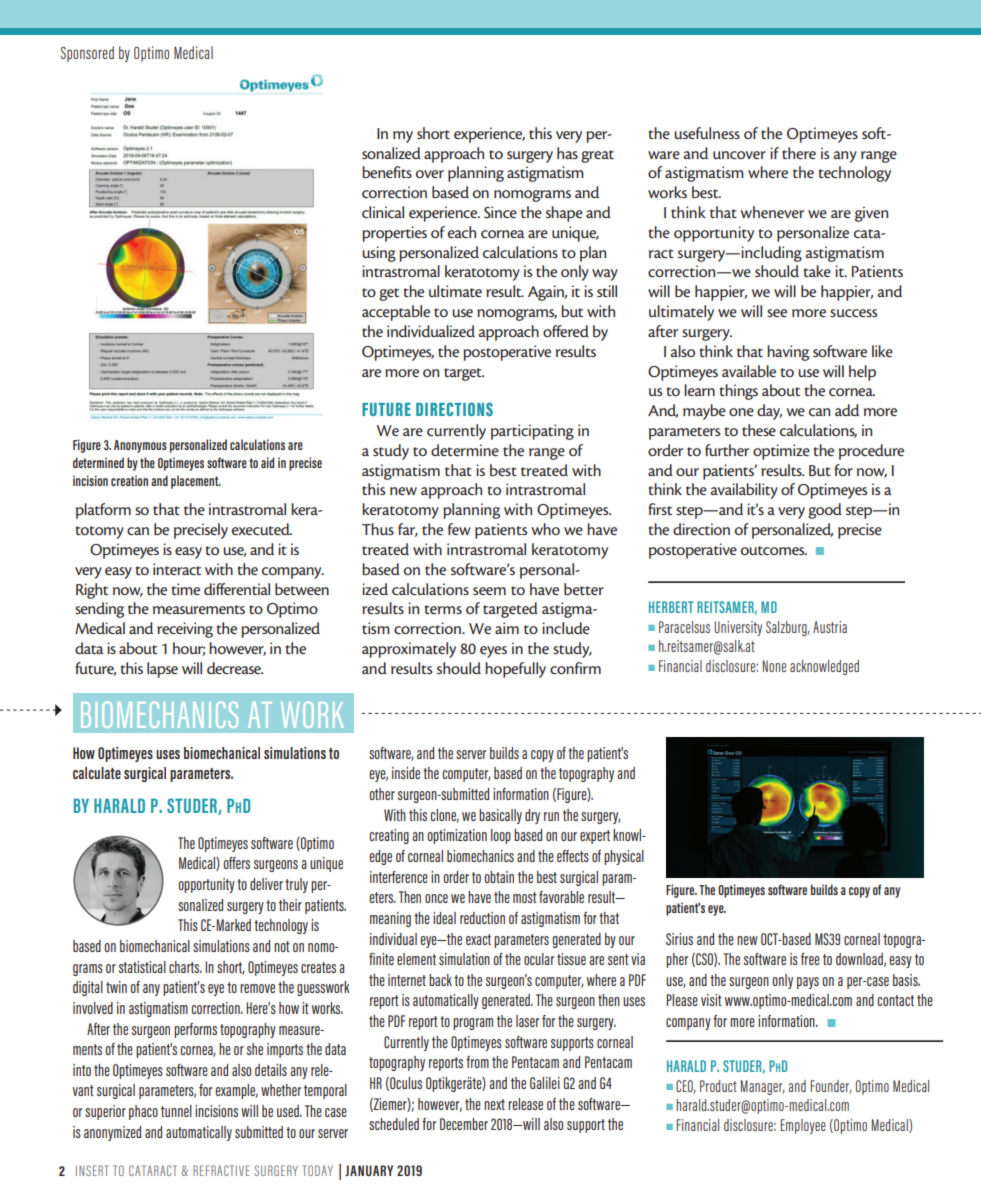 This screenshot has height=1204, width=981. What do you see at coordinates (507, 628) in the screenshot?
I see `aim` at bounding box center [507, 628].
